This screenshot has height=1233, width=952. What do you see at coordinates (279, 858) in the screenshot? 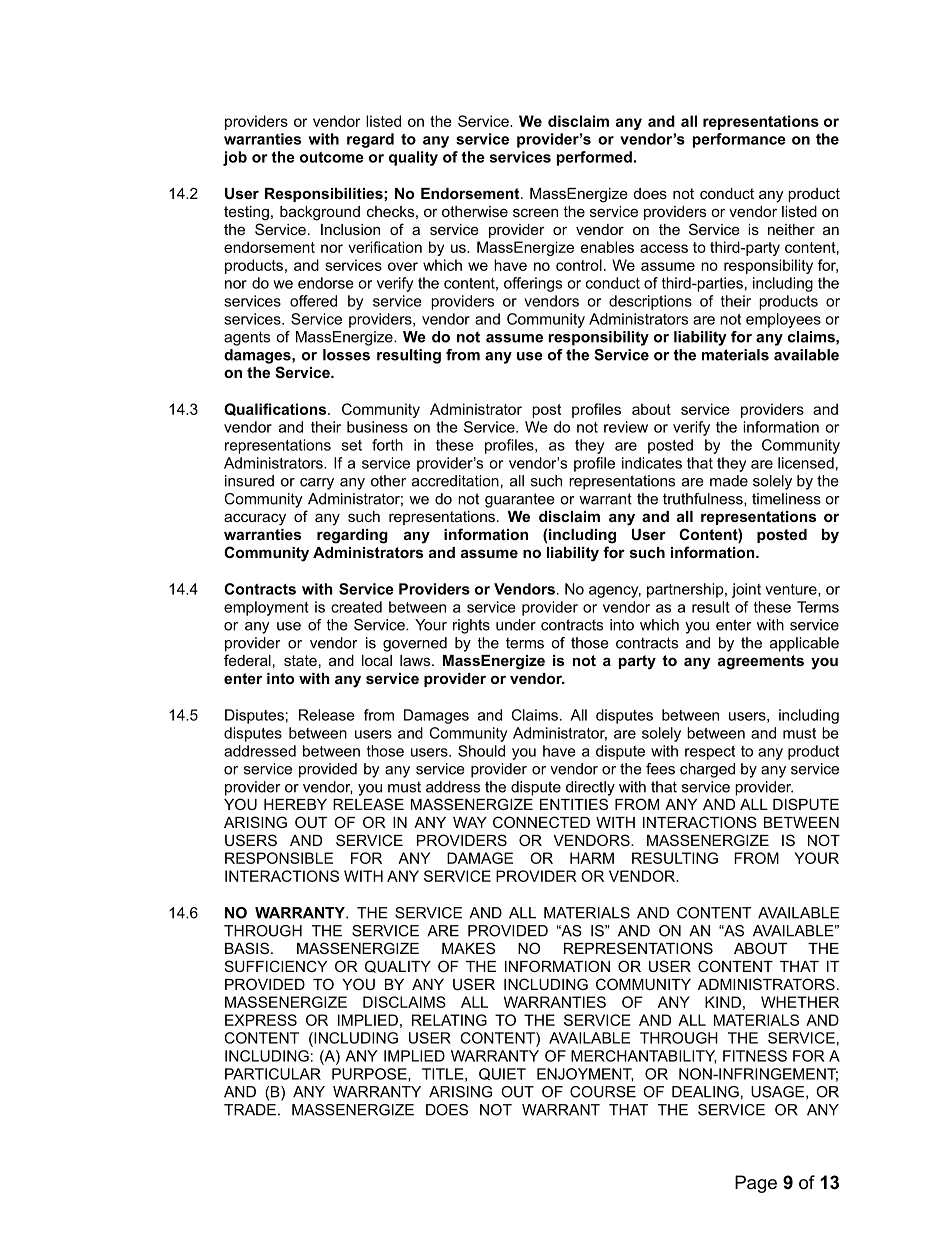
I see `RESPONSIBLE` at bounding box center [279, 858].
